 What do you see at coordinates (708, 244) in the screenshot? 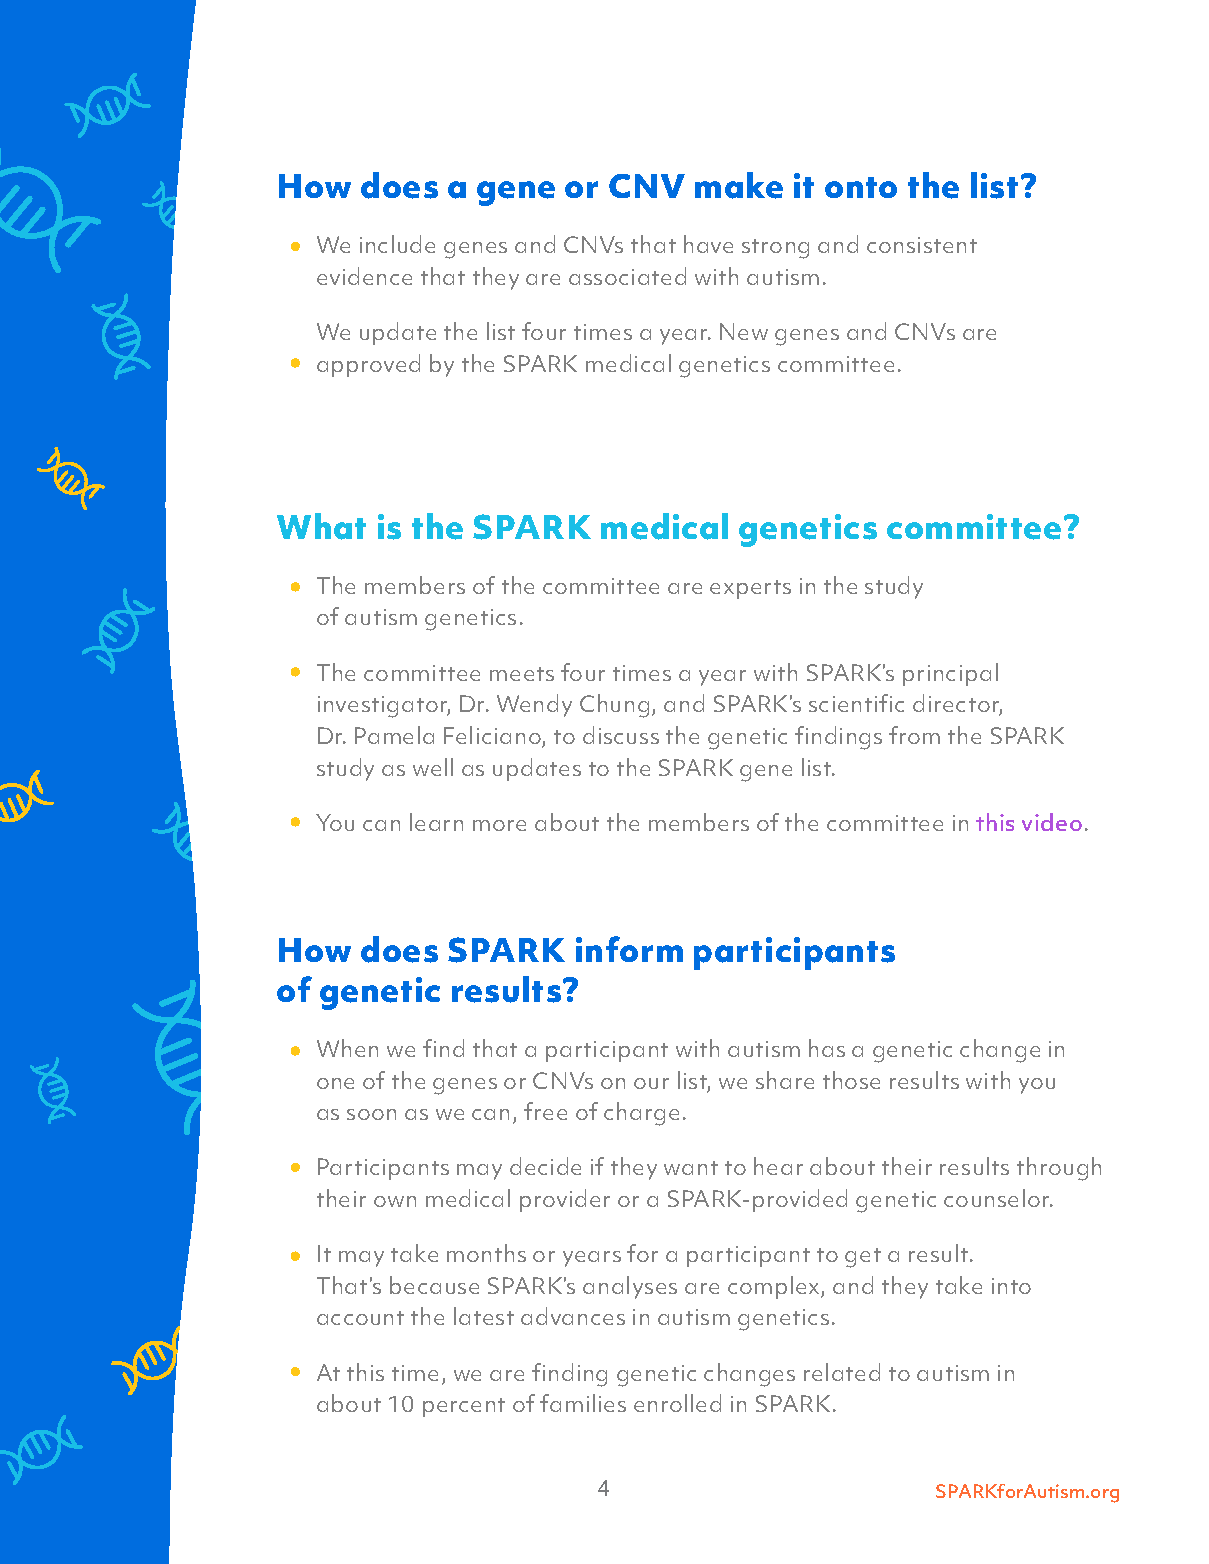
I see `have` at bounding box center [708, 244].
